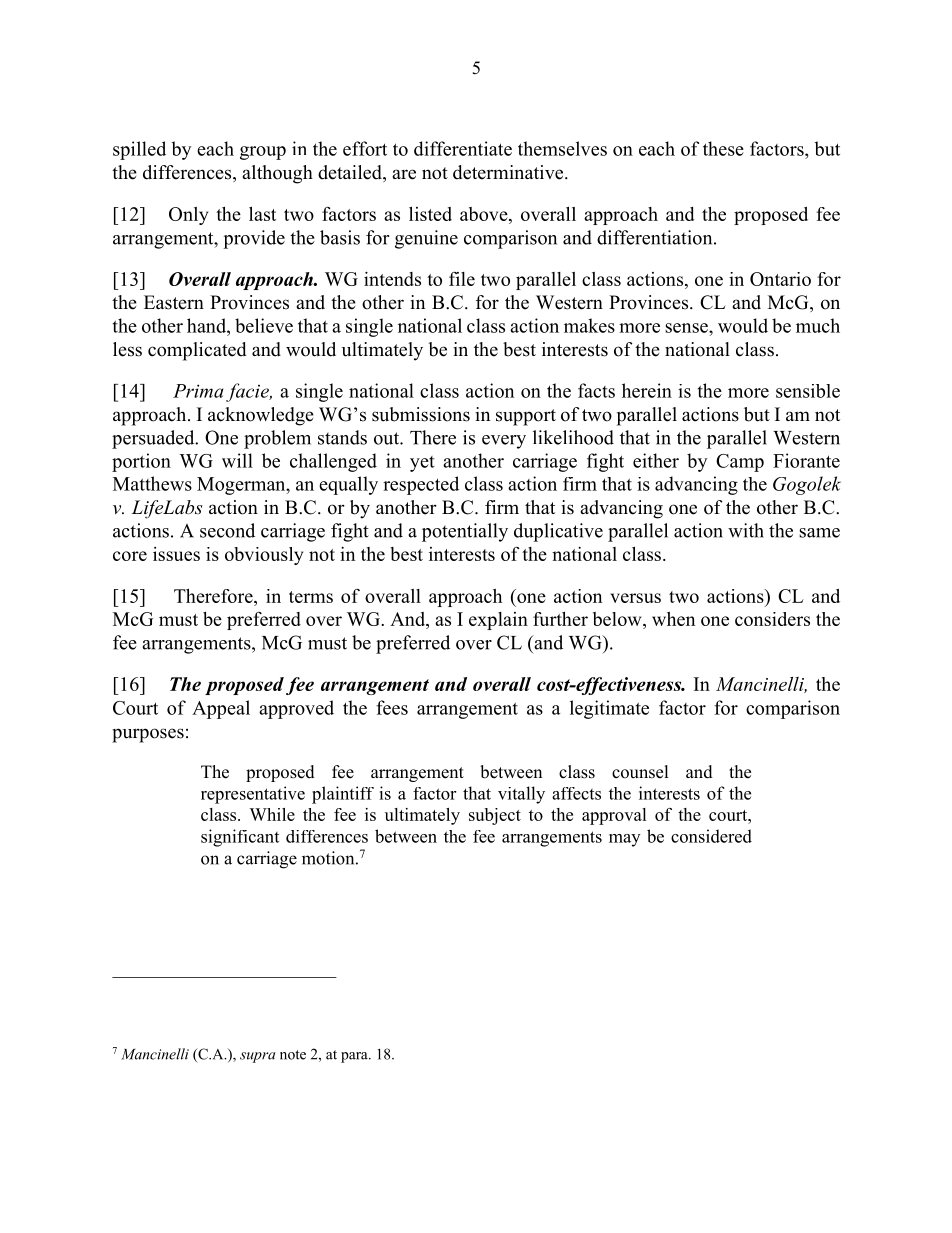  Describe the element at coordinates (465, 532) in the screenshot. I see `potentially` at that location.
